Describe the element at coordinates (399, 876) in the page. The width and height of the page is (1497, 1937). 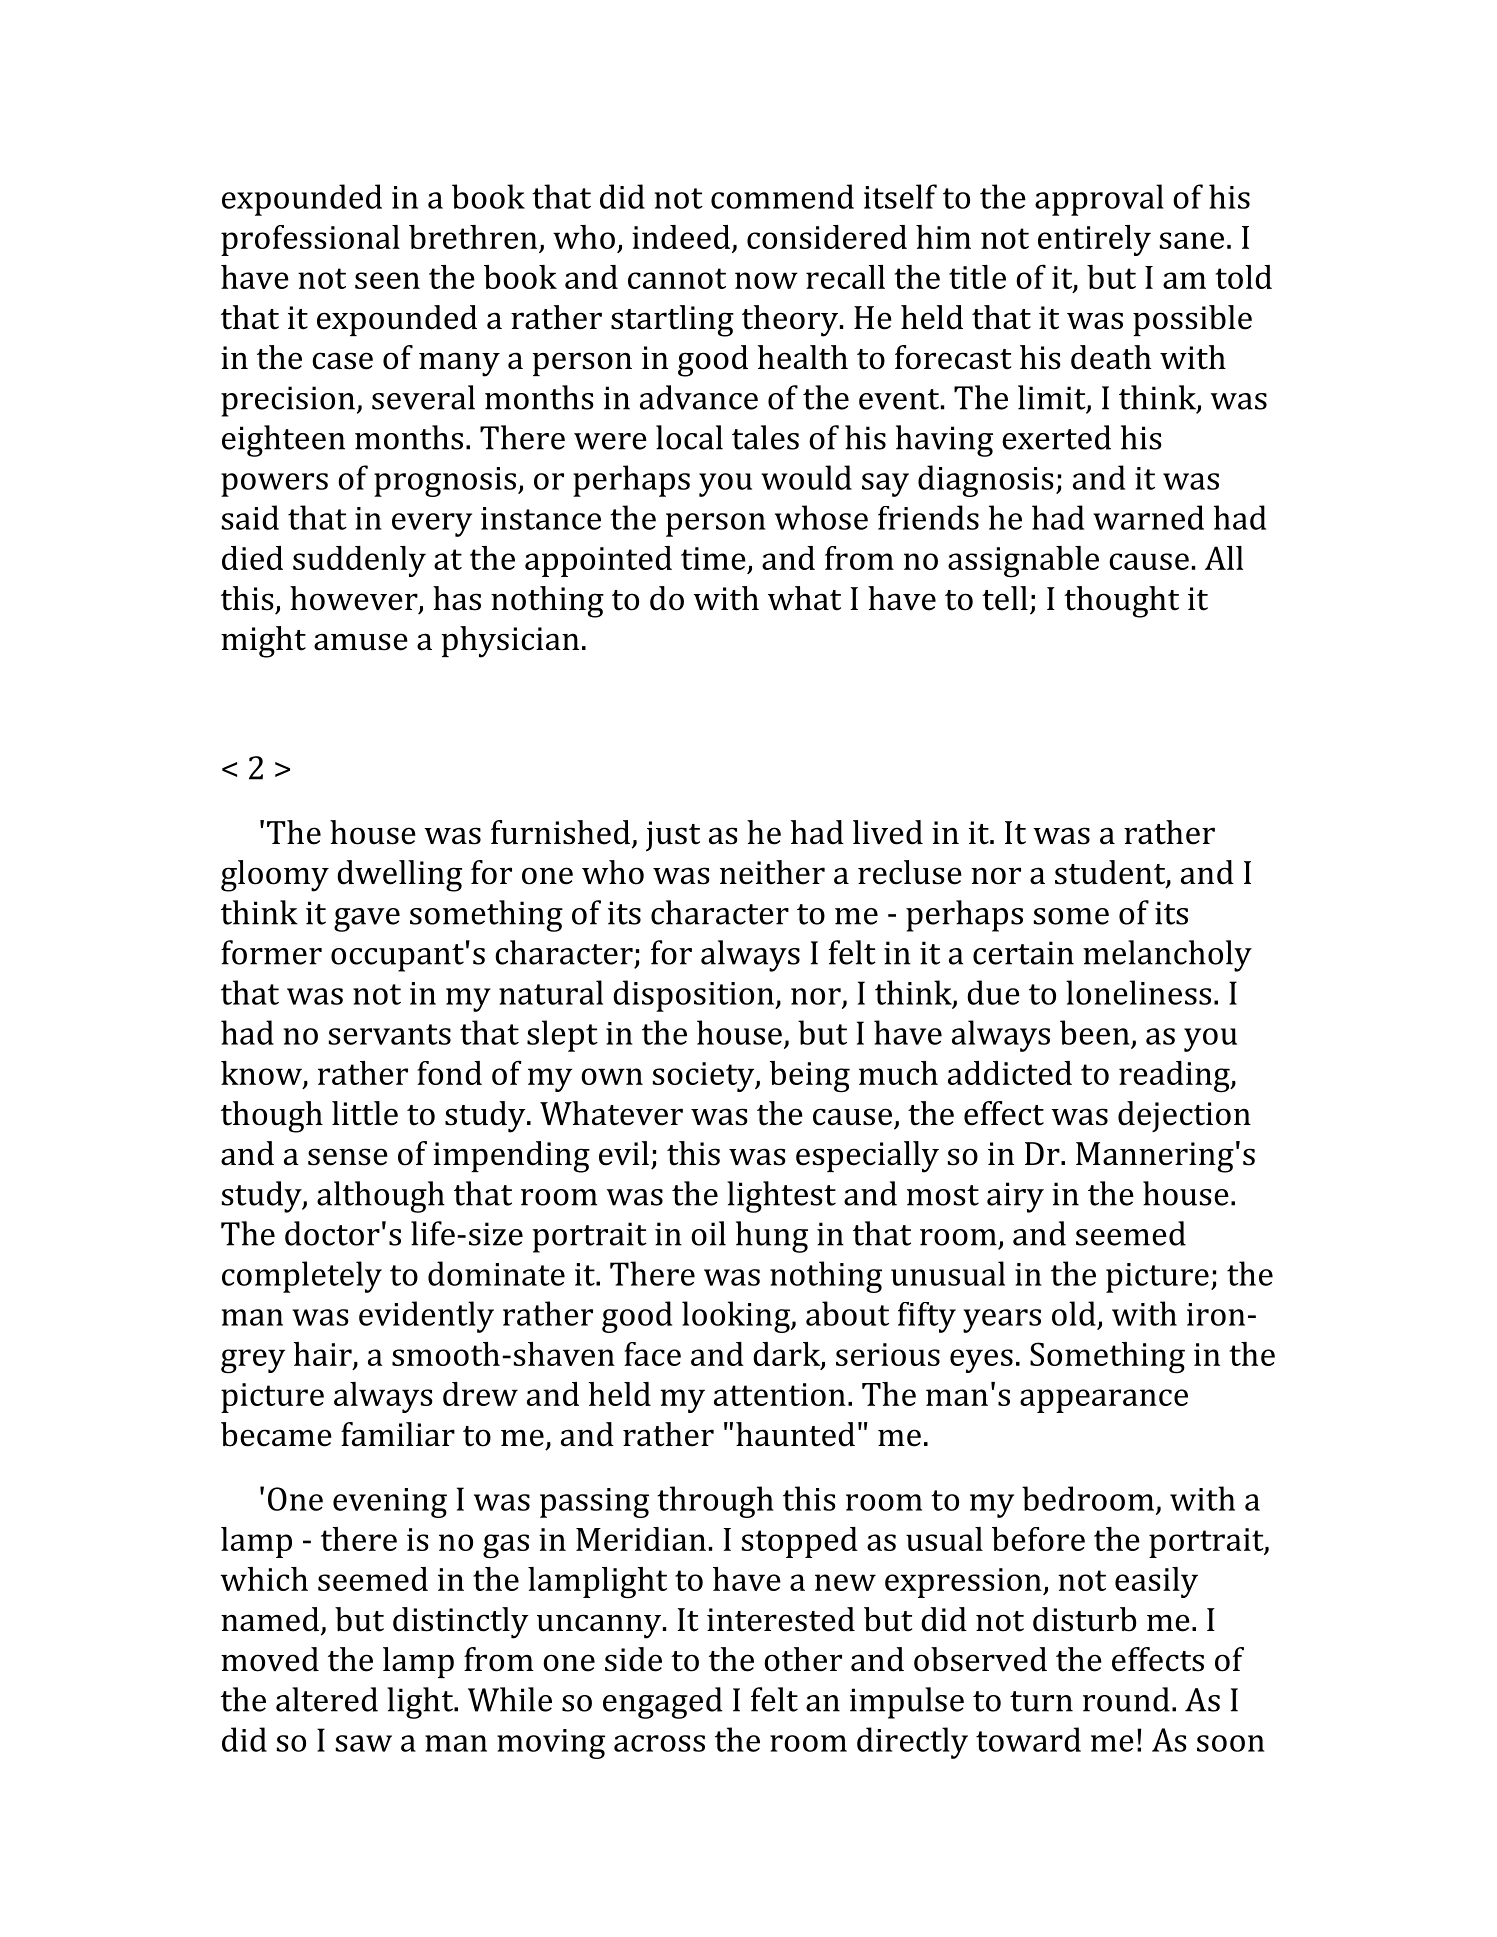
I see `dwelling` at that location.
